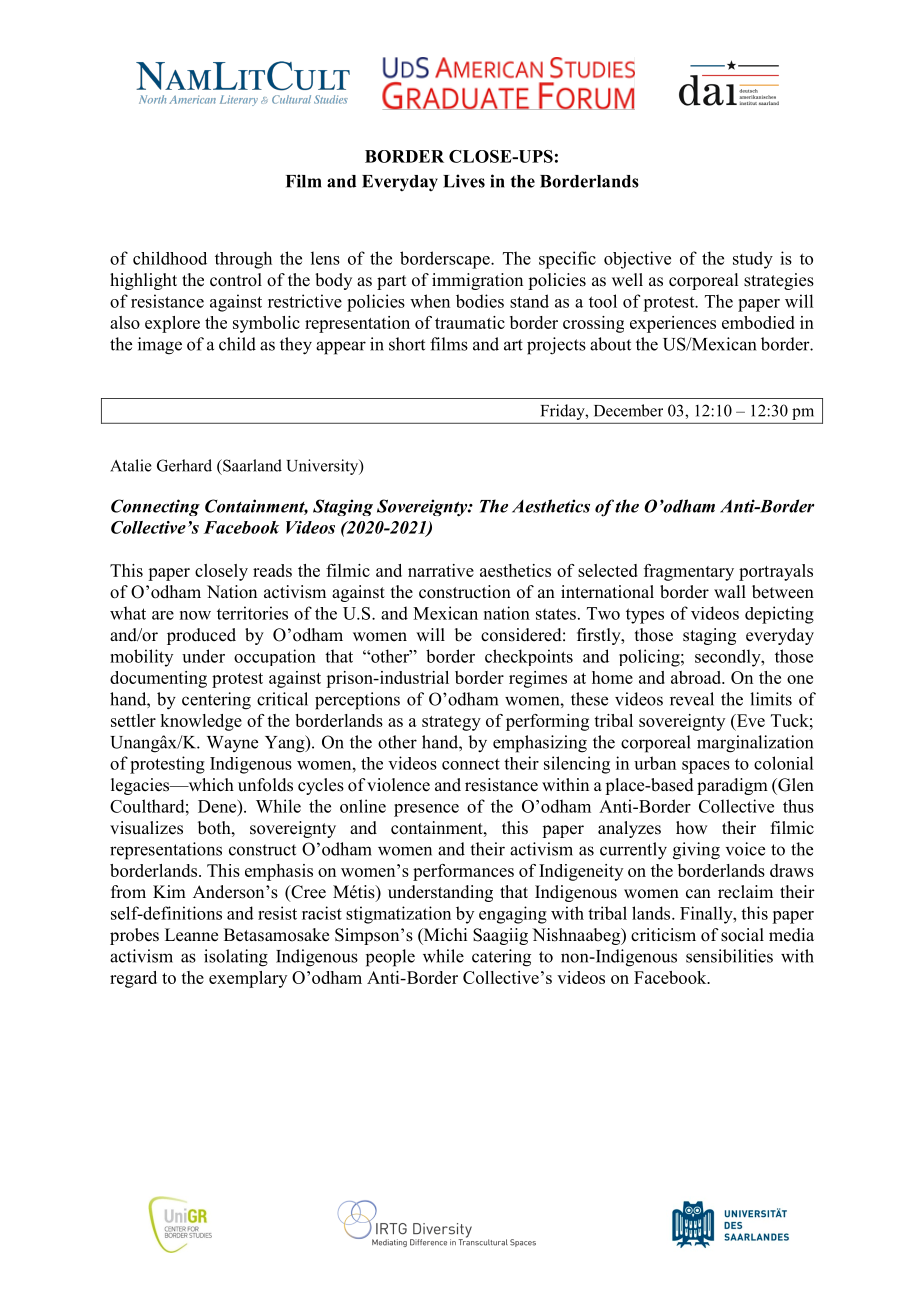  What do you see at coordinates (232, 744) in the page?
I see `Wayne` at bounding box center [232, 744].
